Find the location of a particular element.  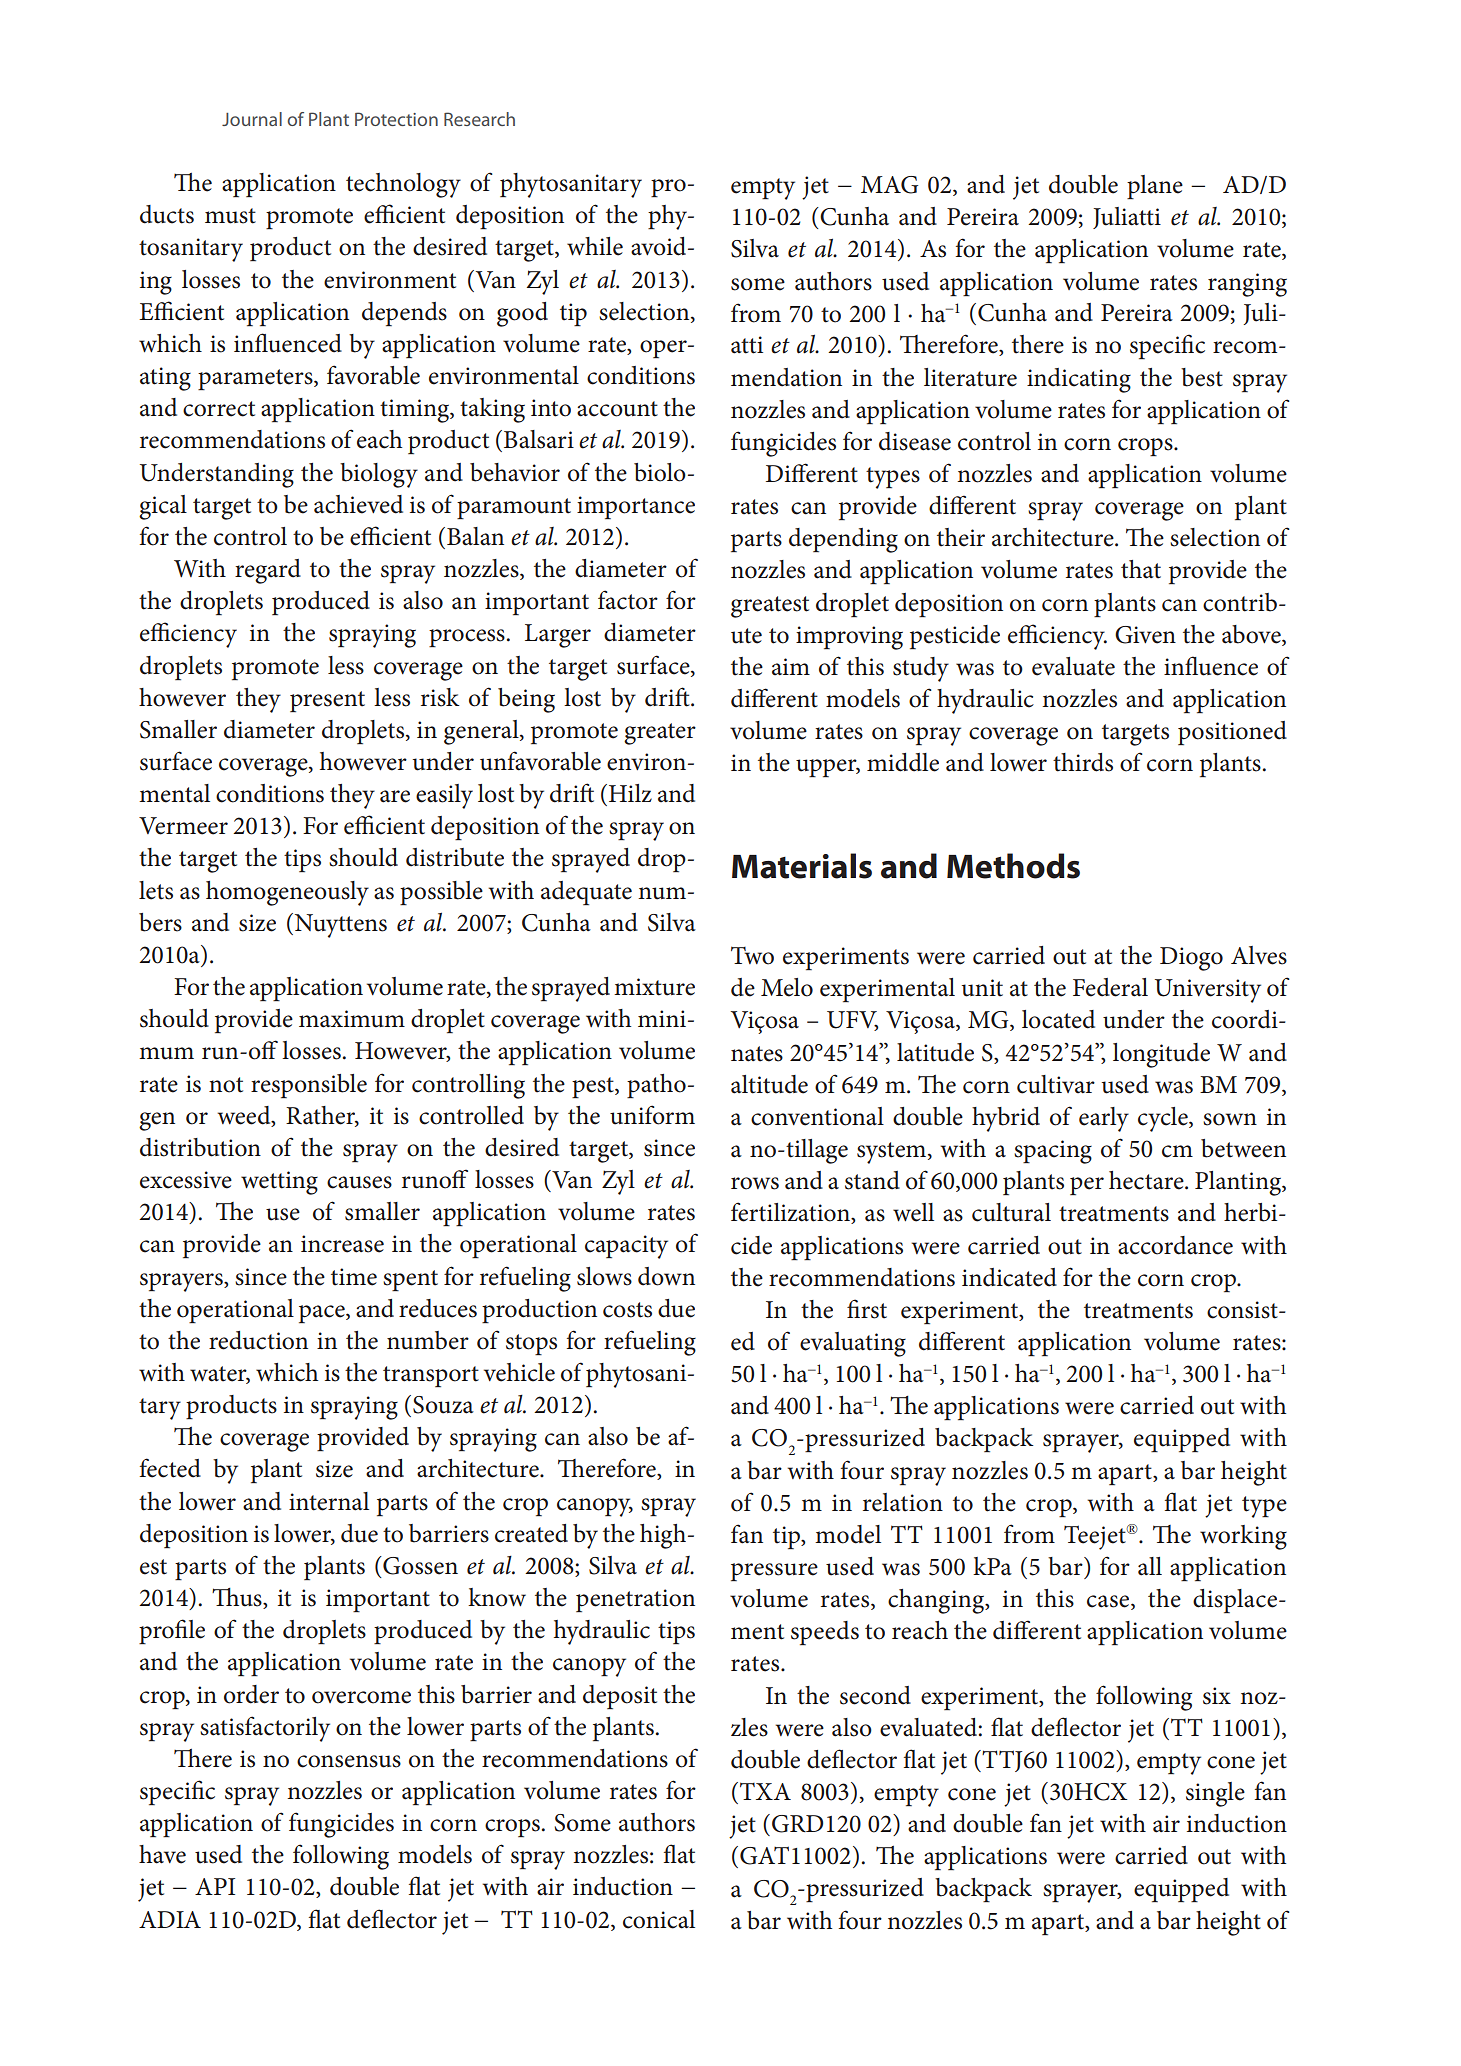

single is located at coordinates (1215, 1794).
